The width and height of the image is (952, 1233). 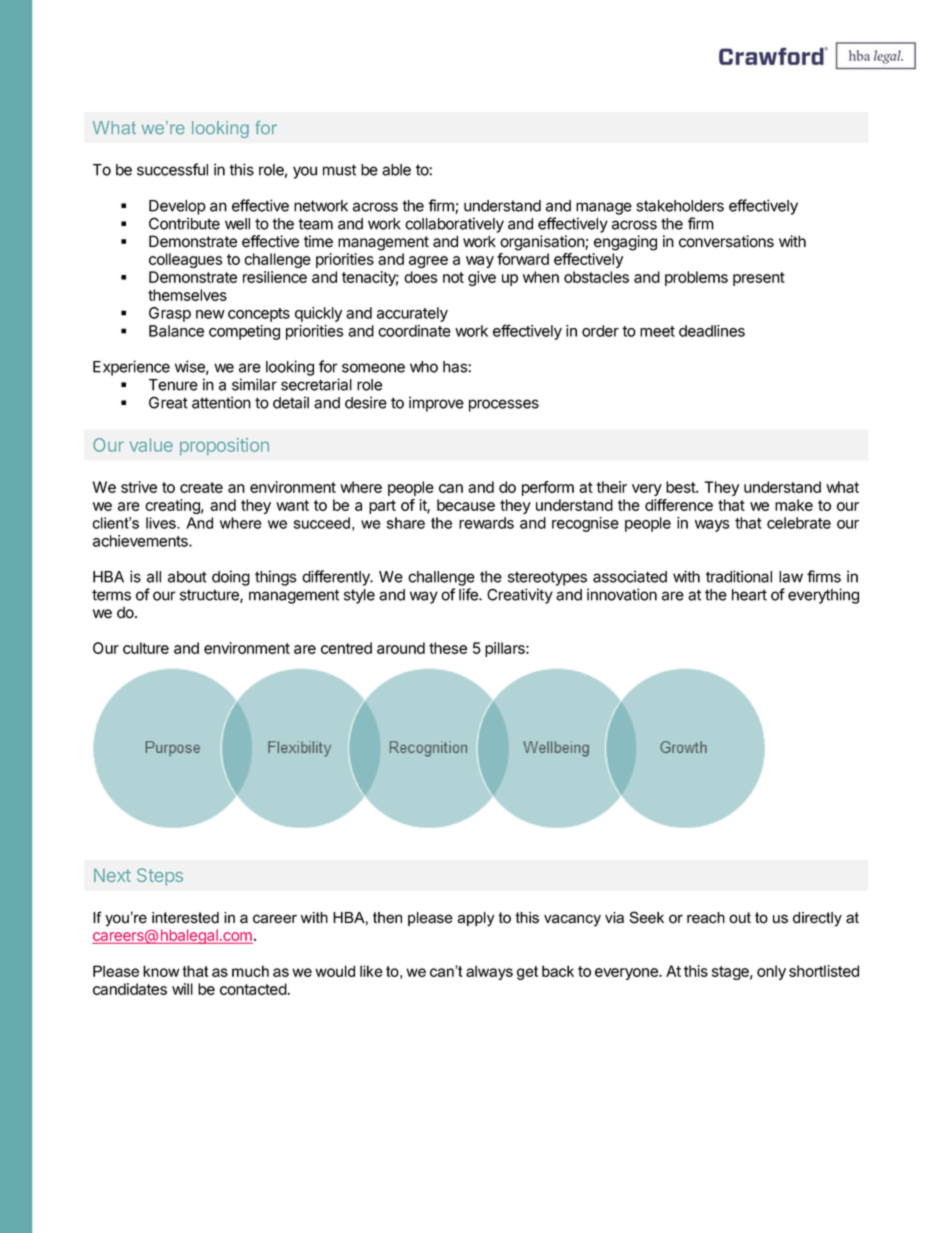 I want to click on proposition, so click(x=224, y=446).
